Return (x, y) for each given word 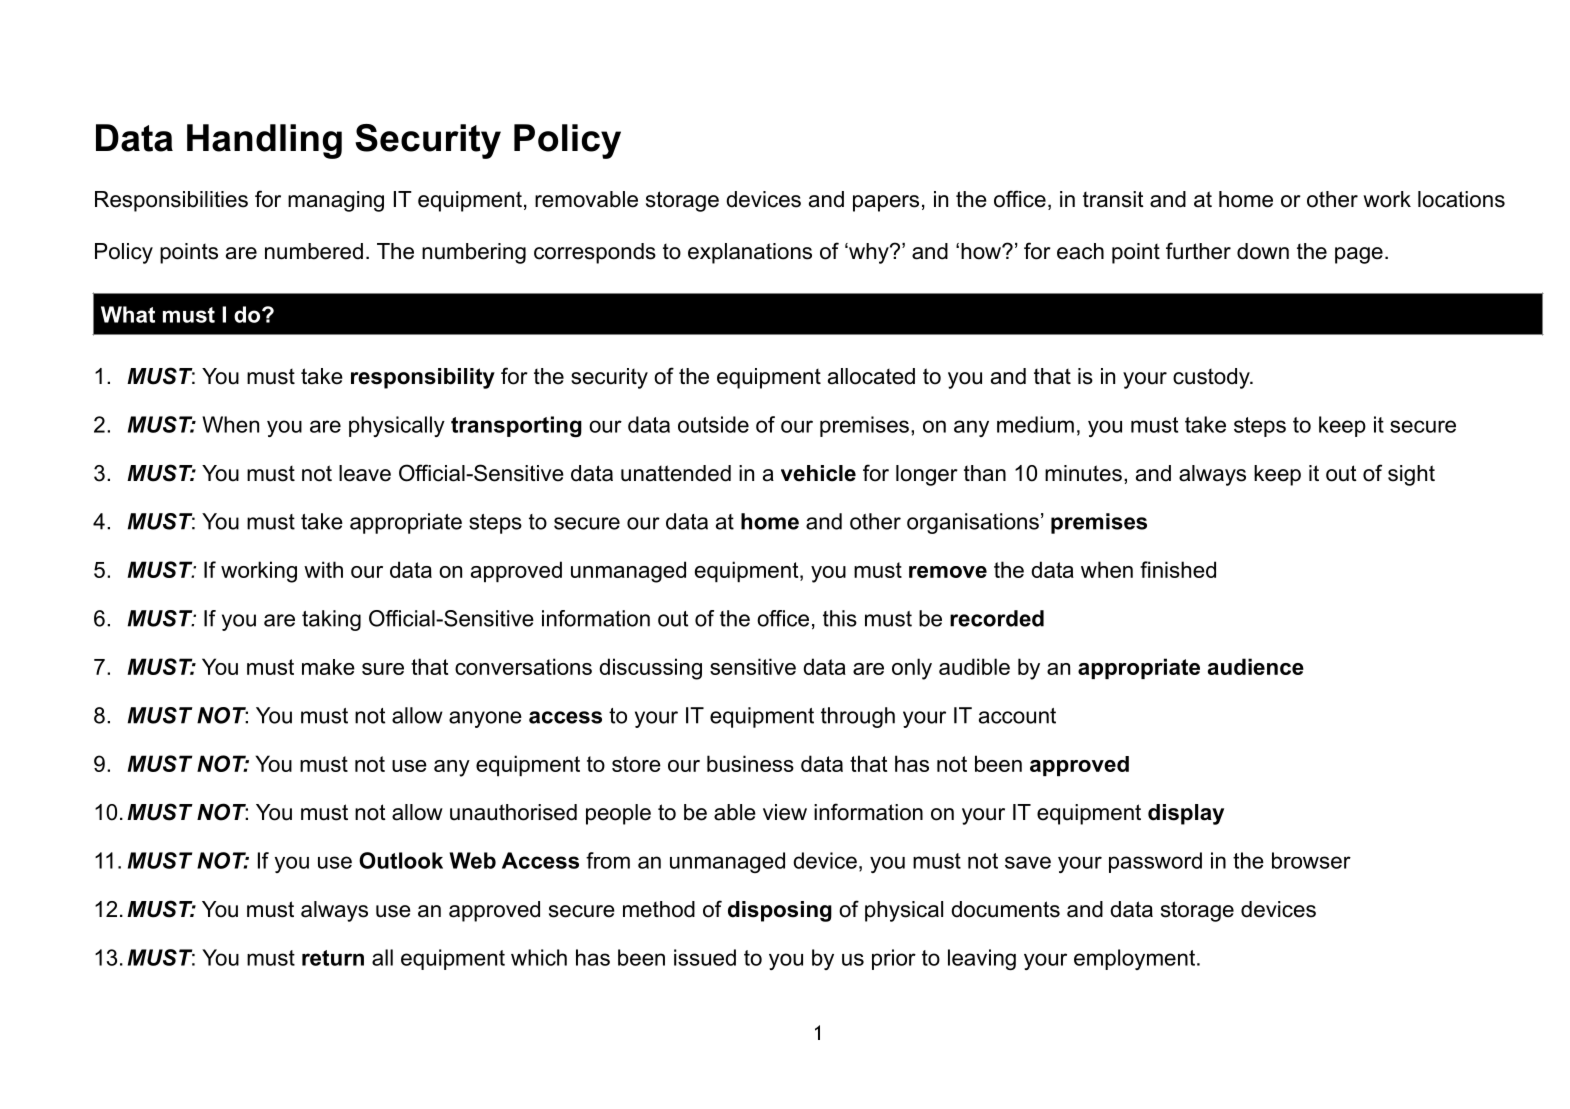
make (328, 667)
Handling (264, 141)
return (333, 958)
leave (365, 473)
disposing (780, 911)
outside (713, 424)
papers (886, 203)
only (912, 669)
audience (1256, 666)
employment (1134, 959)
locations (1461, 199)
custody (1212, 378)
